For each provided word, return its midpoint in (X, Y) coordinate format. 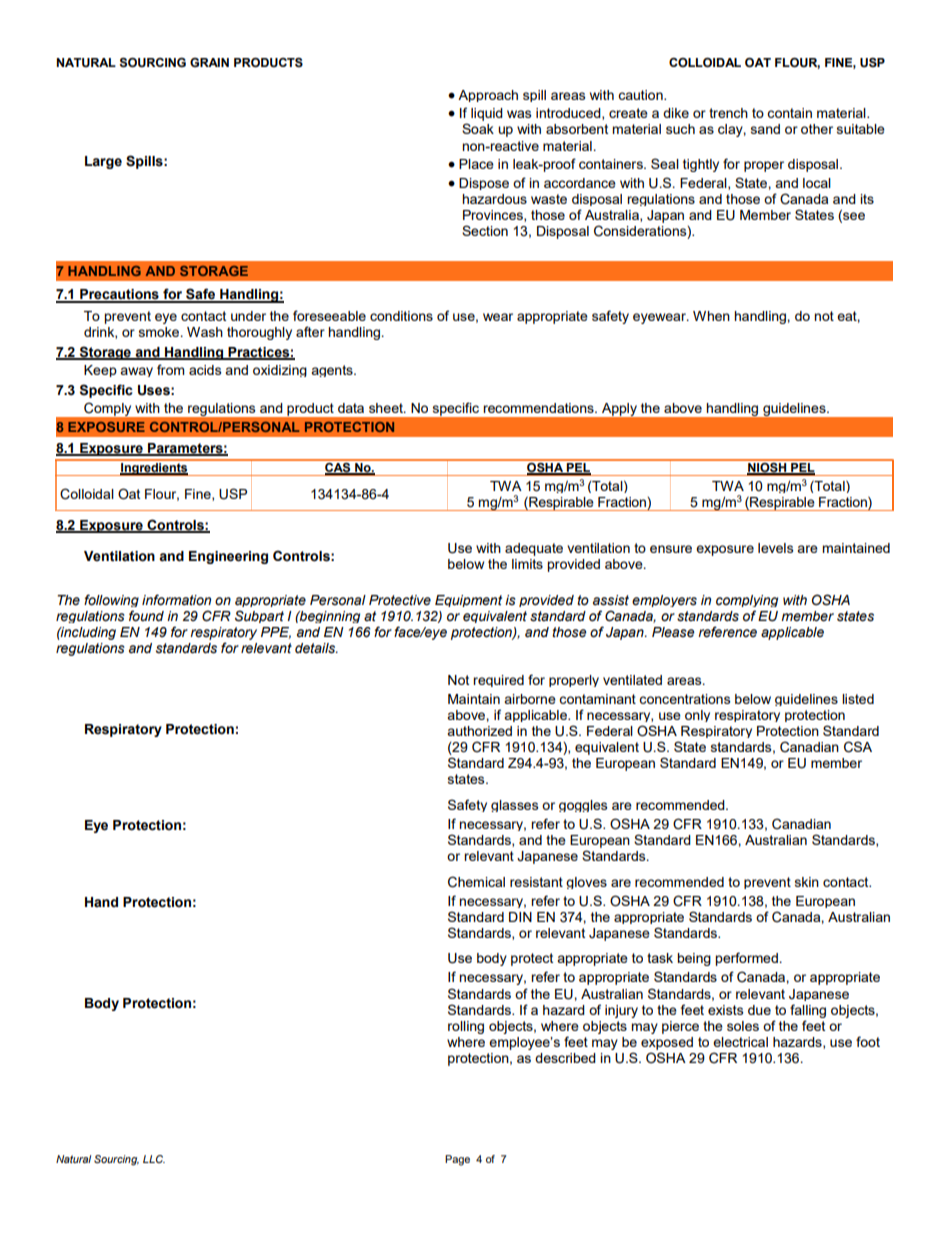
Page (457, 1160)
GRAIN (209, 62)
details (316, 648)
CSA (858, 747)
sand (765, 129)
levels (776, 548)
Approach (488, 96)
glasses (515, 806)
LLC (154, 1159)
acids (205, 370)
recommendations (539, 408)
